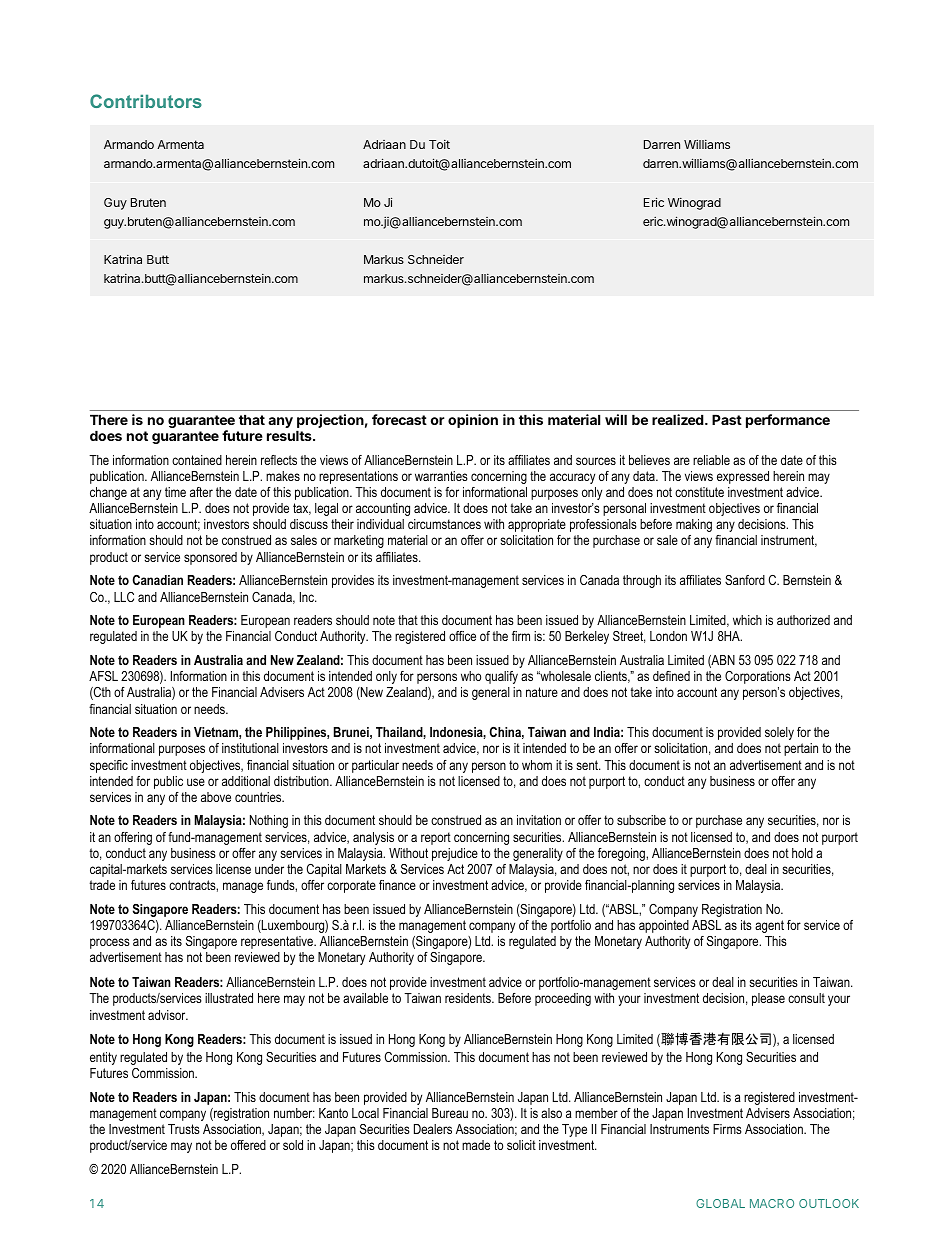 This screenshot has height=1233, width=952. I want to click on opinion, so click(473, 421).
